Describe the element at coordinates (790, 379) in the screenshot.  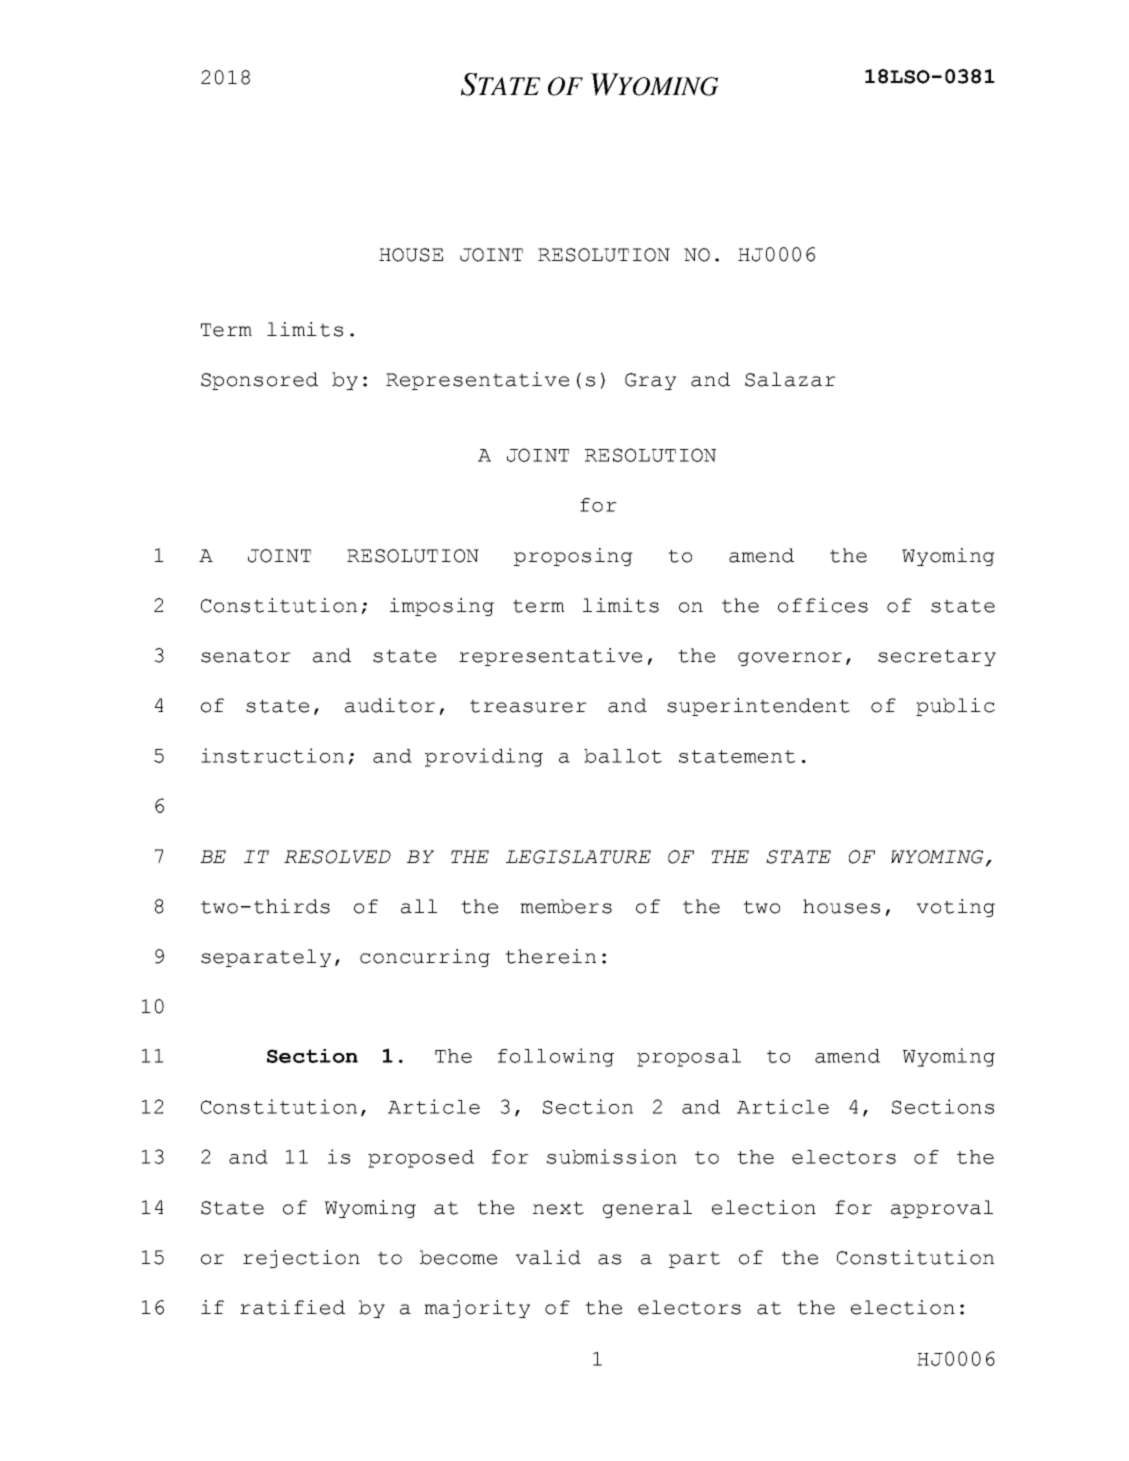
I see `Salazar` at that location.
